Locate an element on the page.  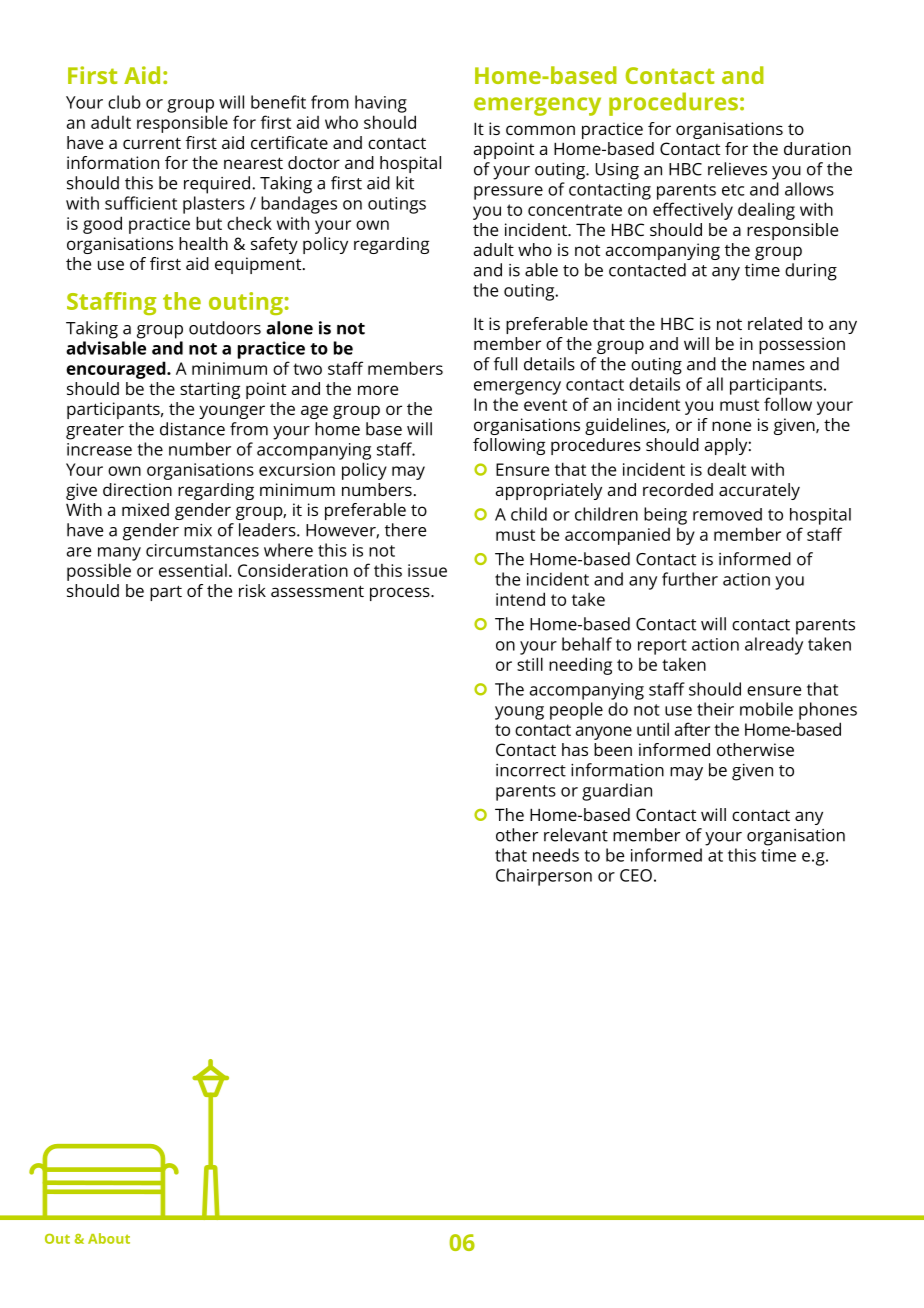
current is located at coordinates (152, 143).
